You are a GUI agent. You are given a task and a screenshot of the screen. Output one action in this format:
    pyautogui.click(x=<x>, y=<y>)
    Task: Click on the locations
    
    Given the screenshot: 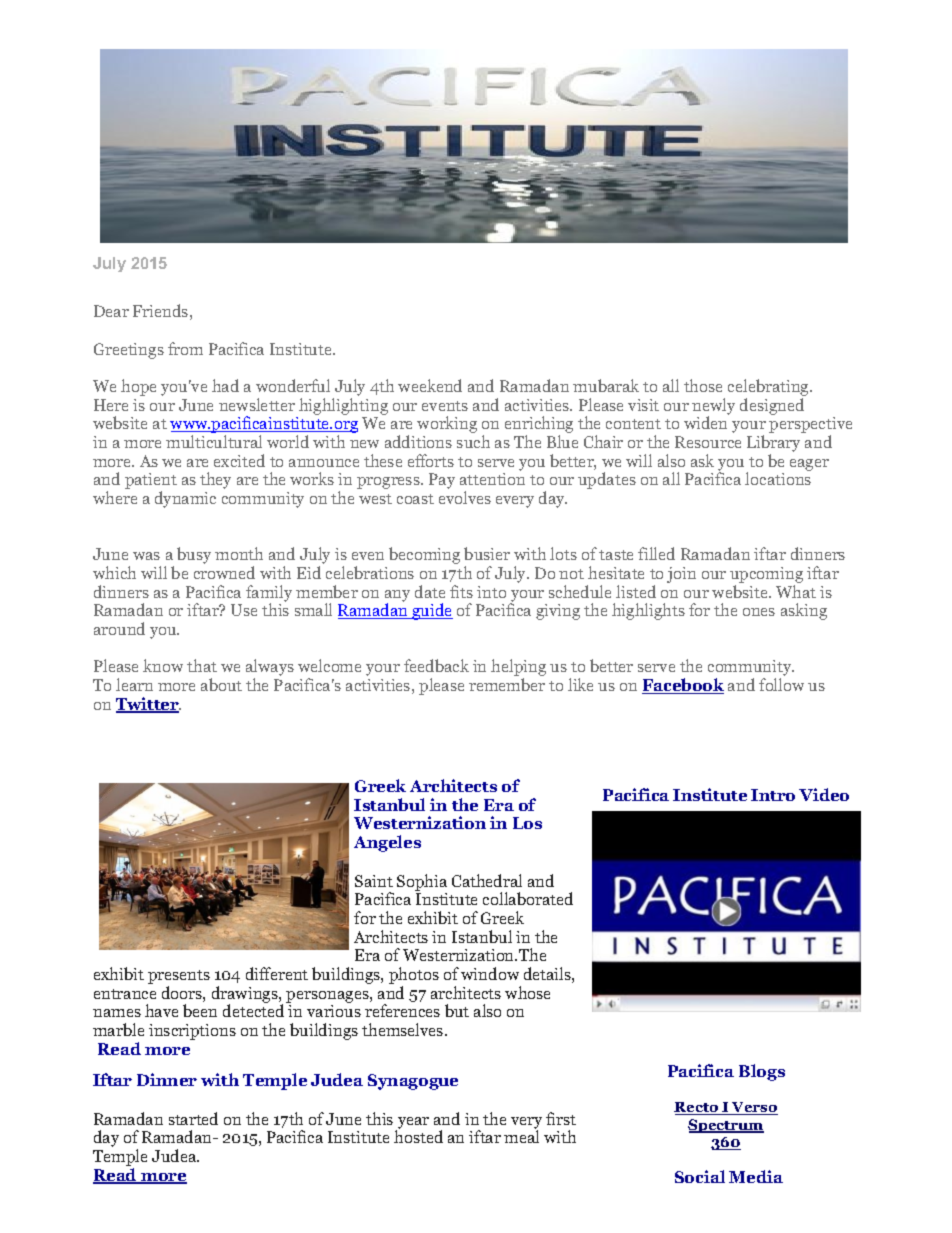 What is the action you would take?
    pyautogui.click(x=778, y=478)
